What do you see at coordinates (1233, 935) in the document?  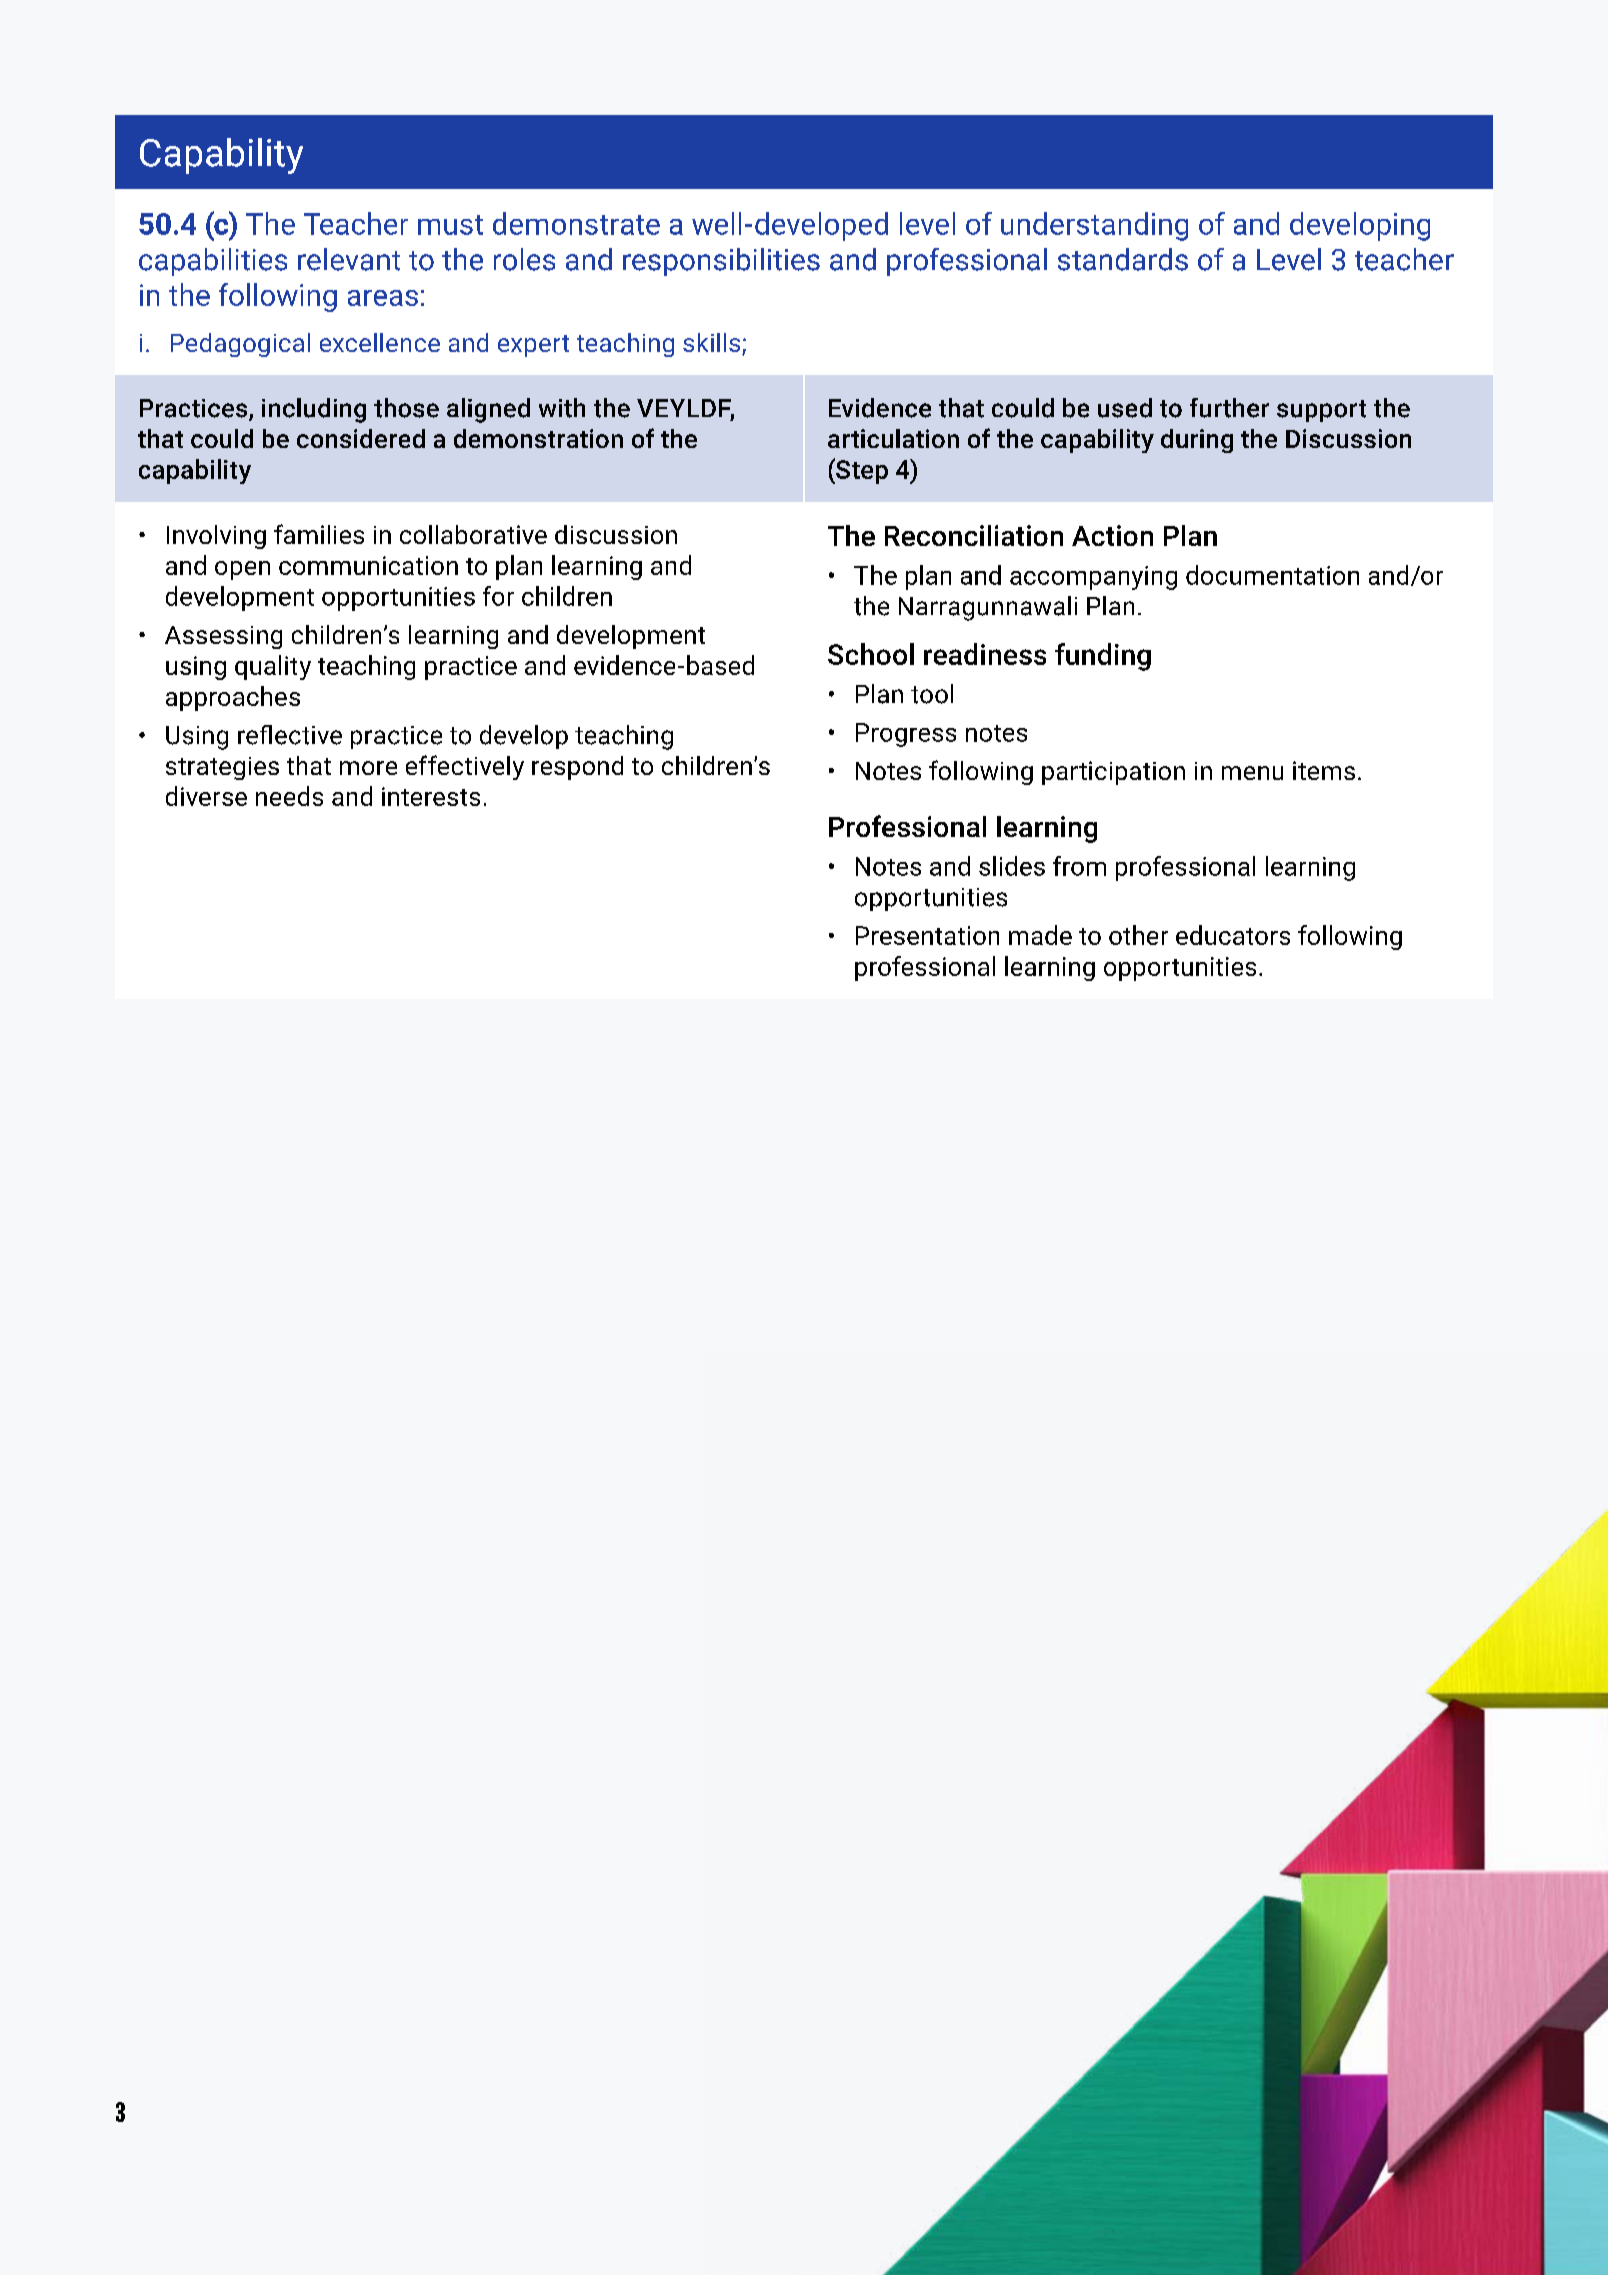 I see `educators` at bounding box center [1233, 935].
